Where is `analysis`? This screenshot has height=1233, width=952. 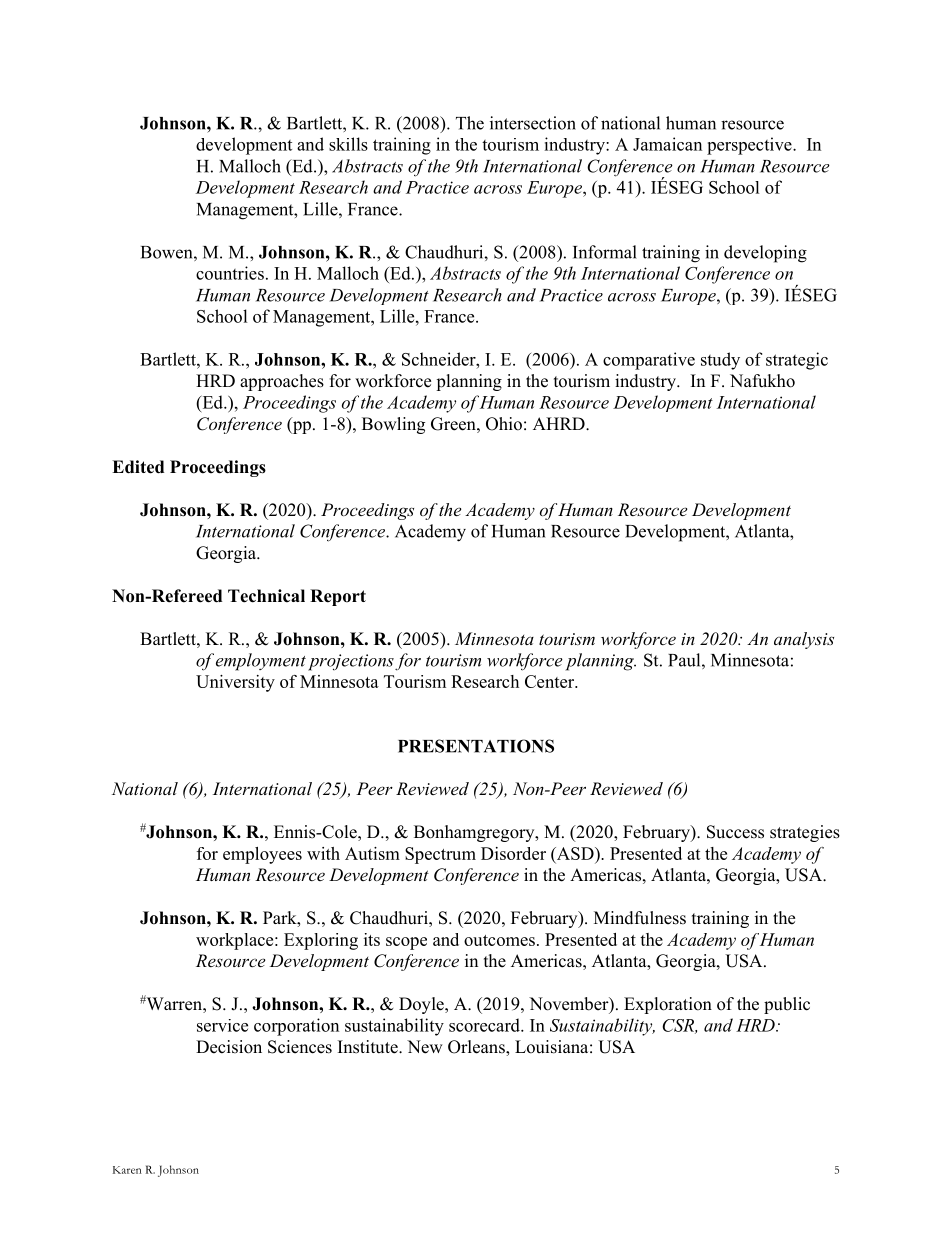
analysis is located at coordinates (804, 640).
